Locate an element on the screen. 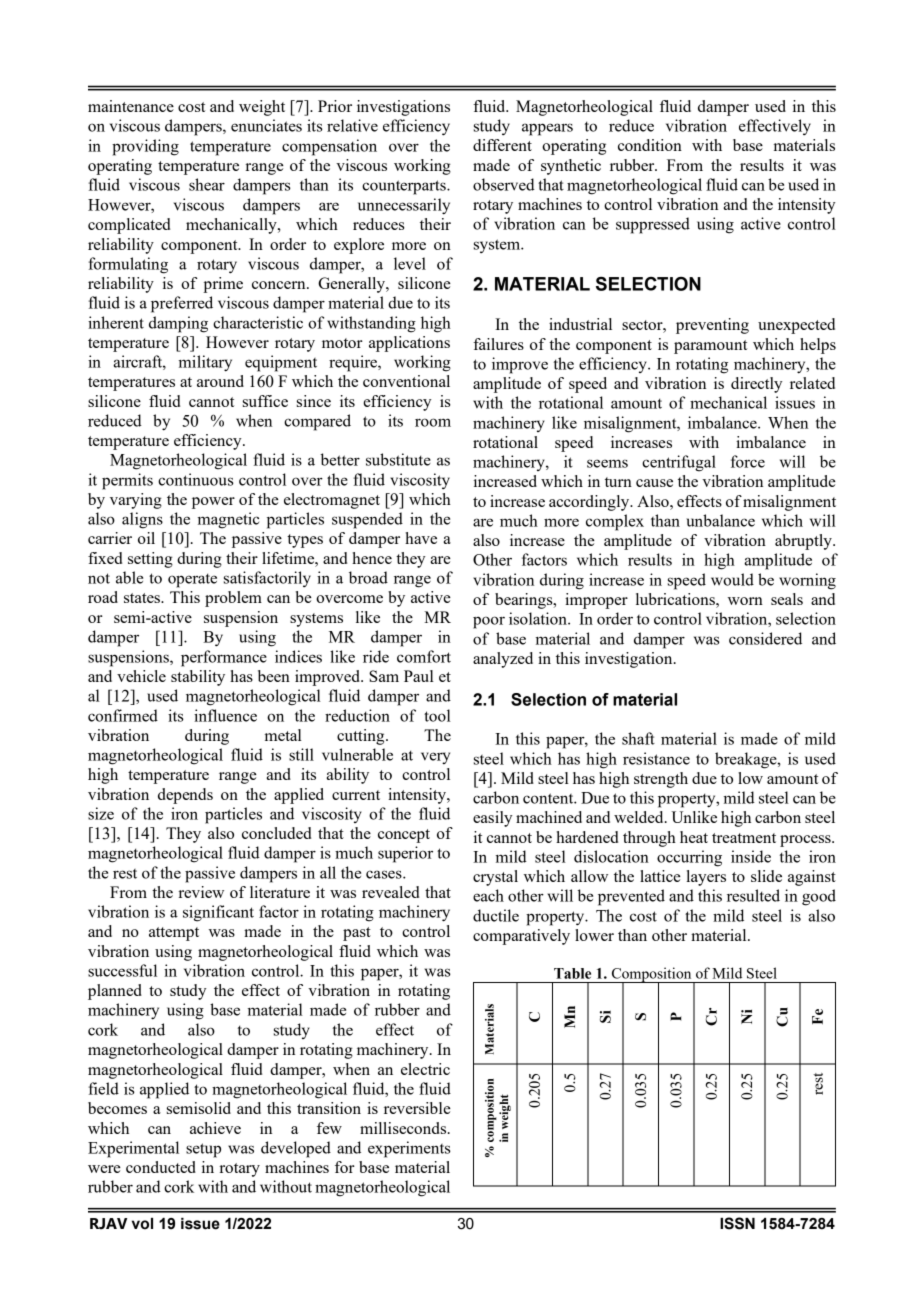 This screenshot has height=1308, width=924. attempt is located at coordinates (174, 934).
